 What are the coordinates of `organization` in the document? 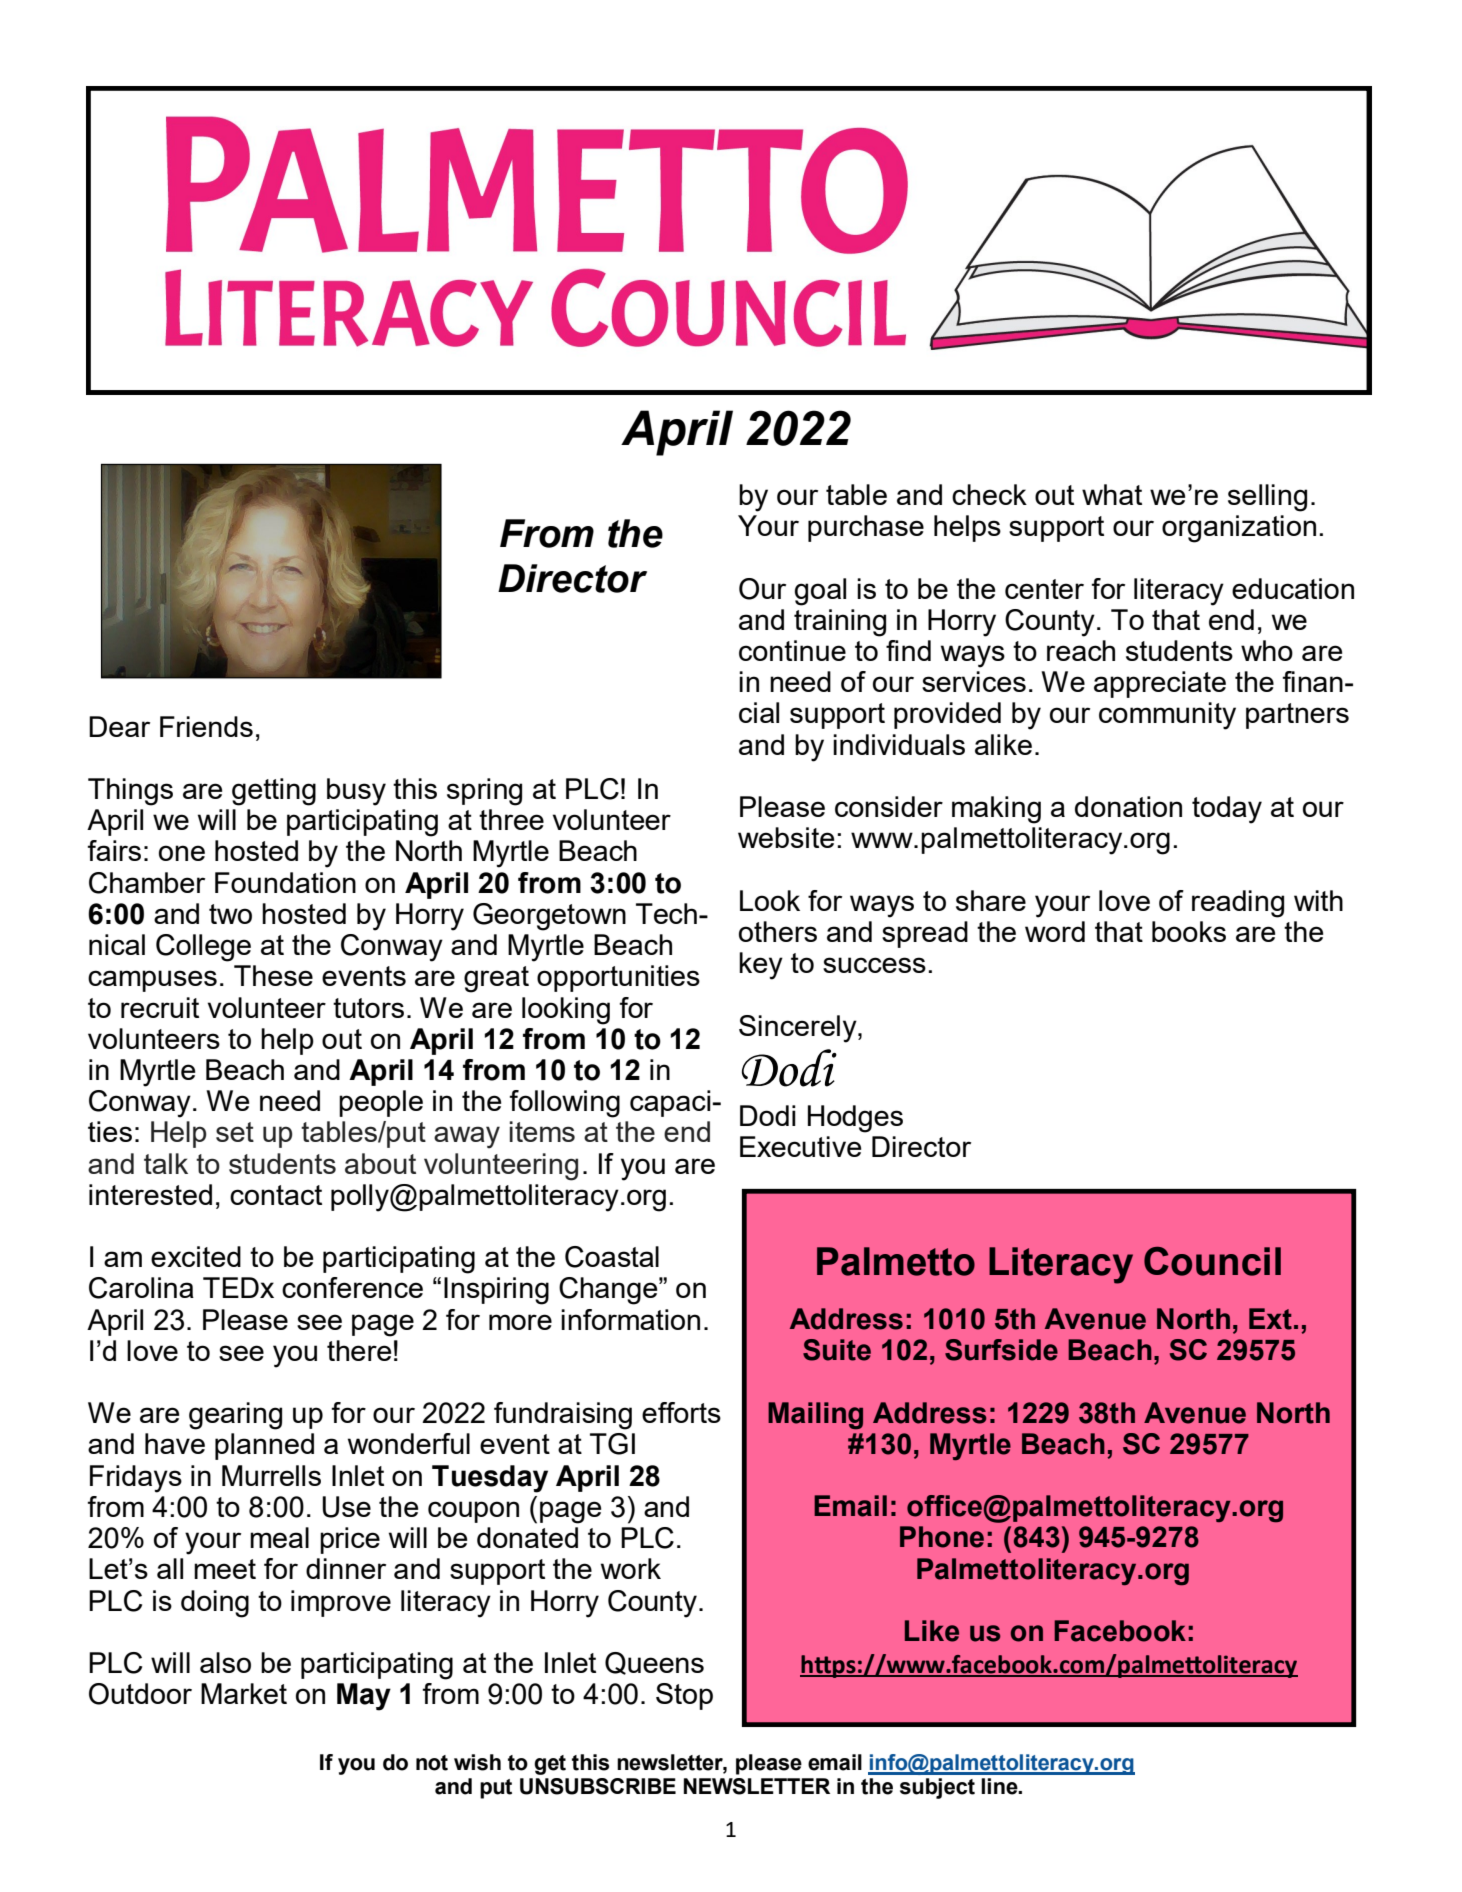 It's located at (1239, 529).
